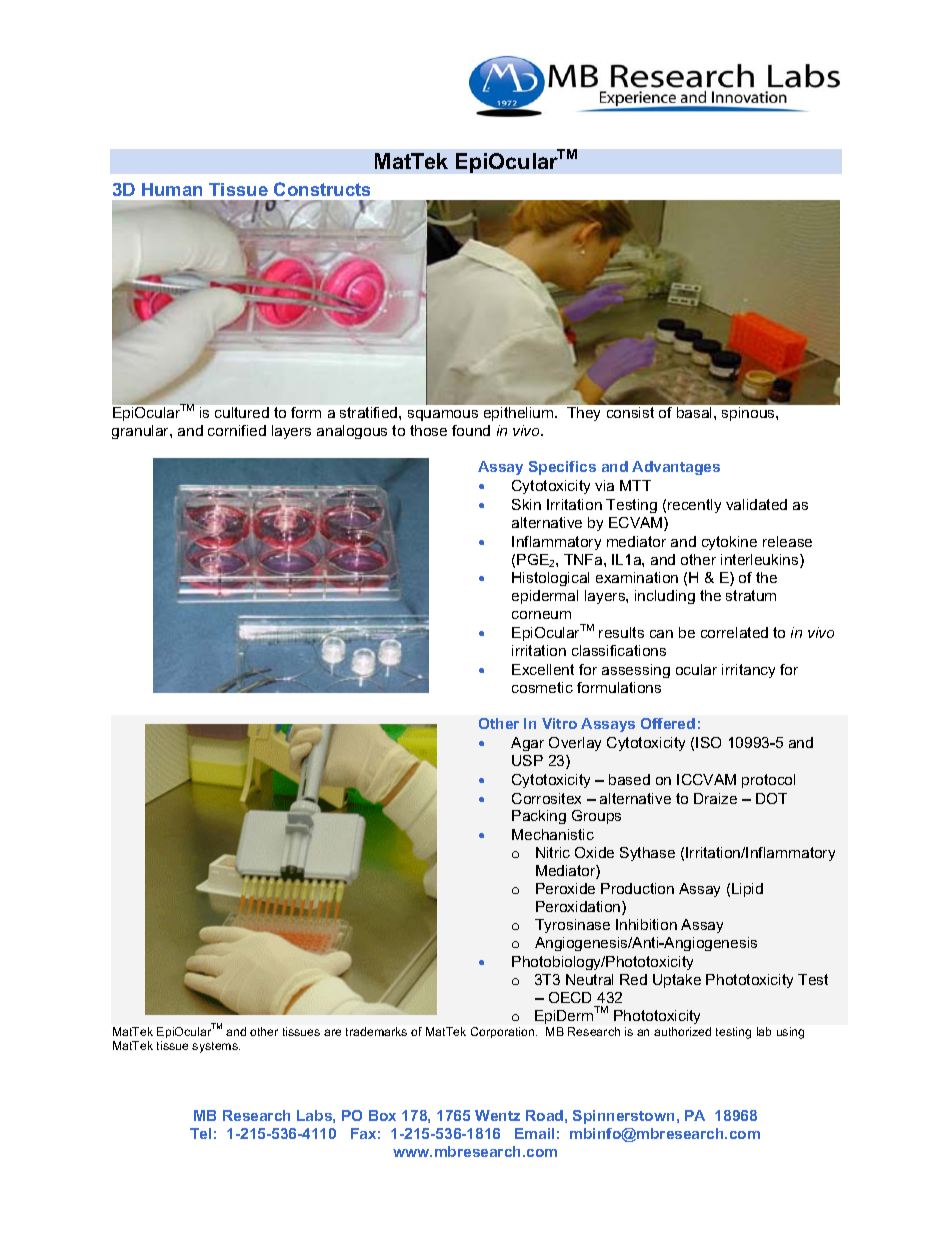 This document has width=952, height=1233. I want to click on correlated, so click(734, 632).
